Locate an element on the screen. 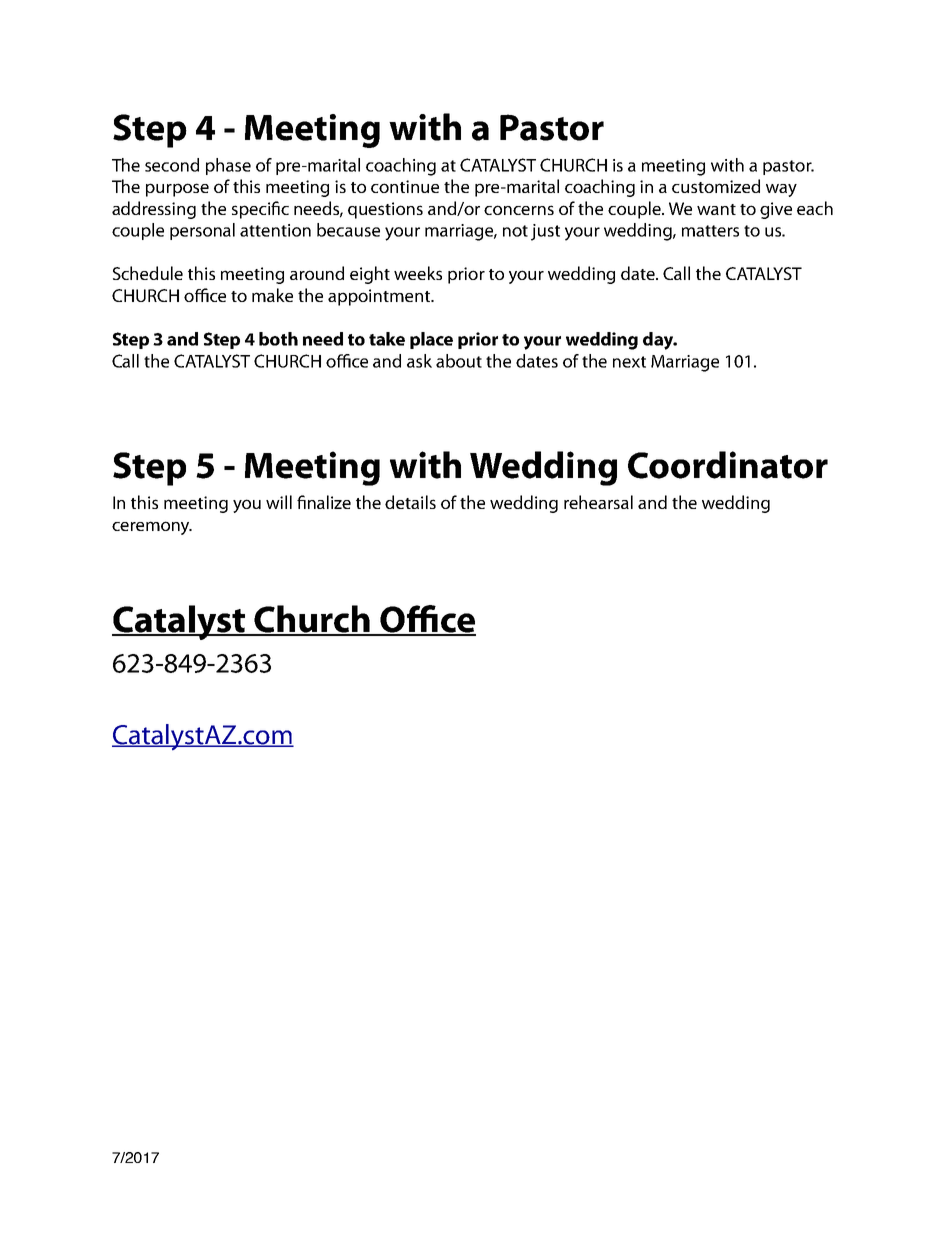 The height and width of the screenshot is (1233, 952). will is located at coordinates (279, 502).
